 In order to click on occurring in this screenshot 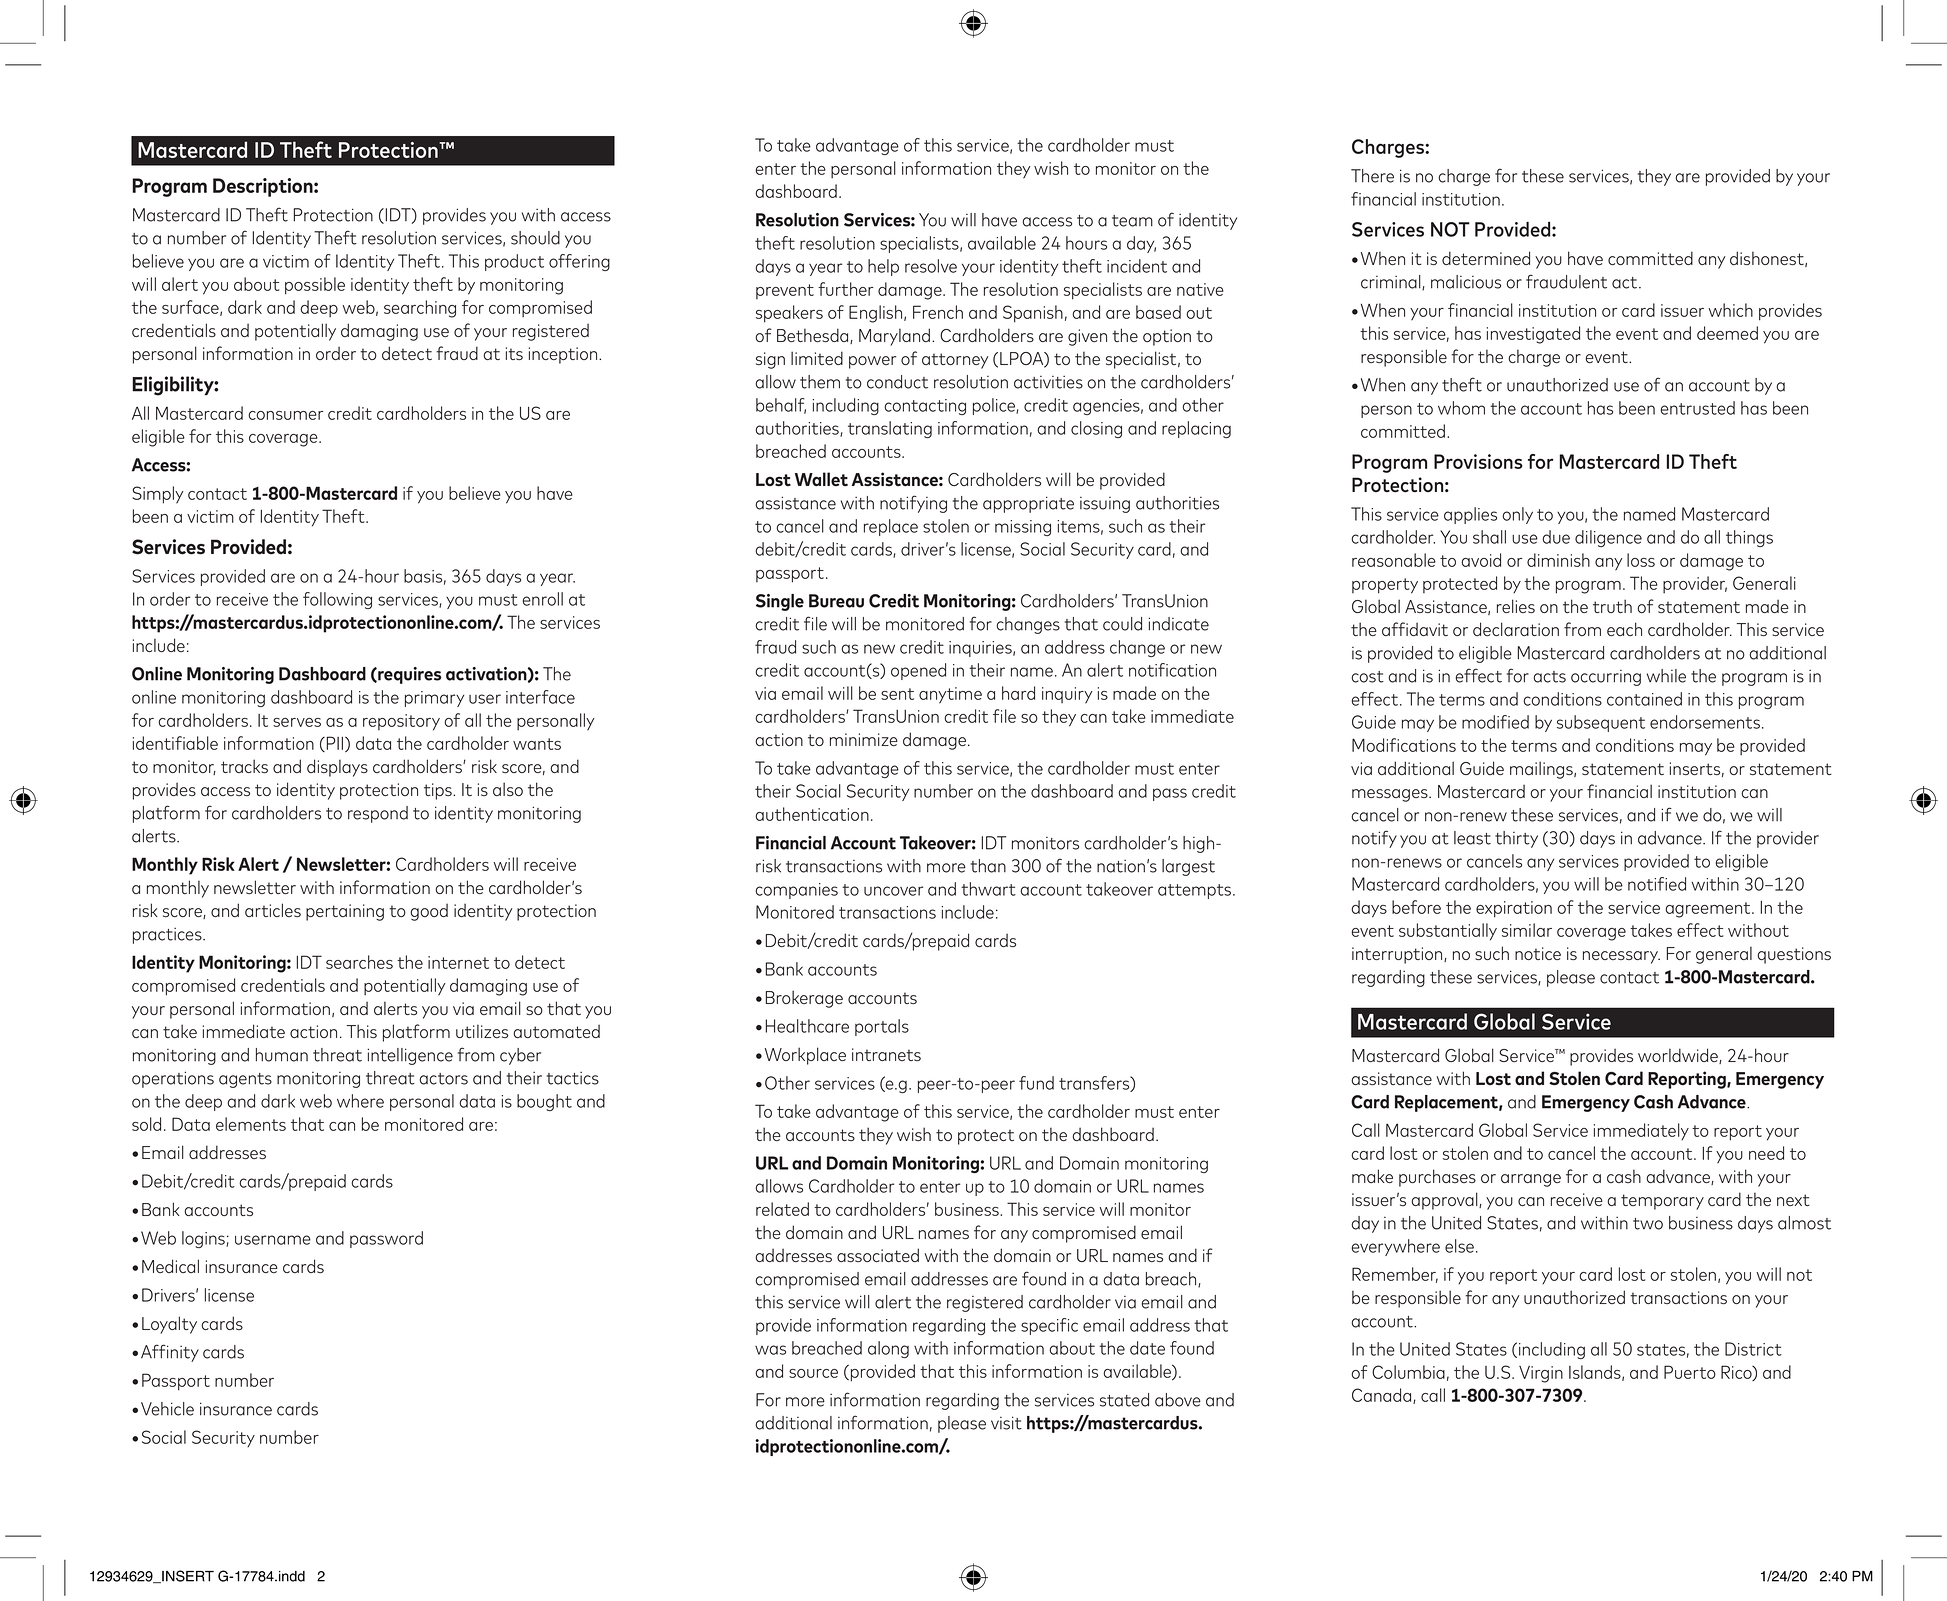, I will do `click(1606, 678)`.
